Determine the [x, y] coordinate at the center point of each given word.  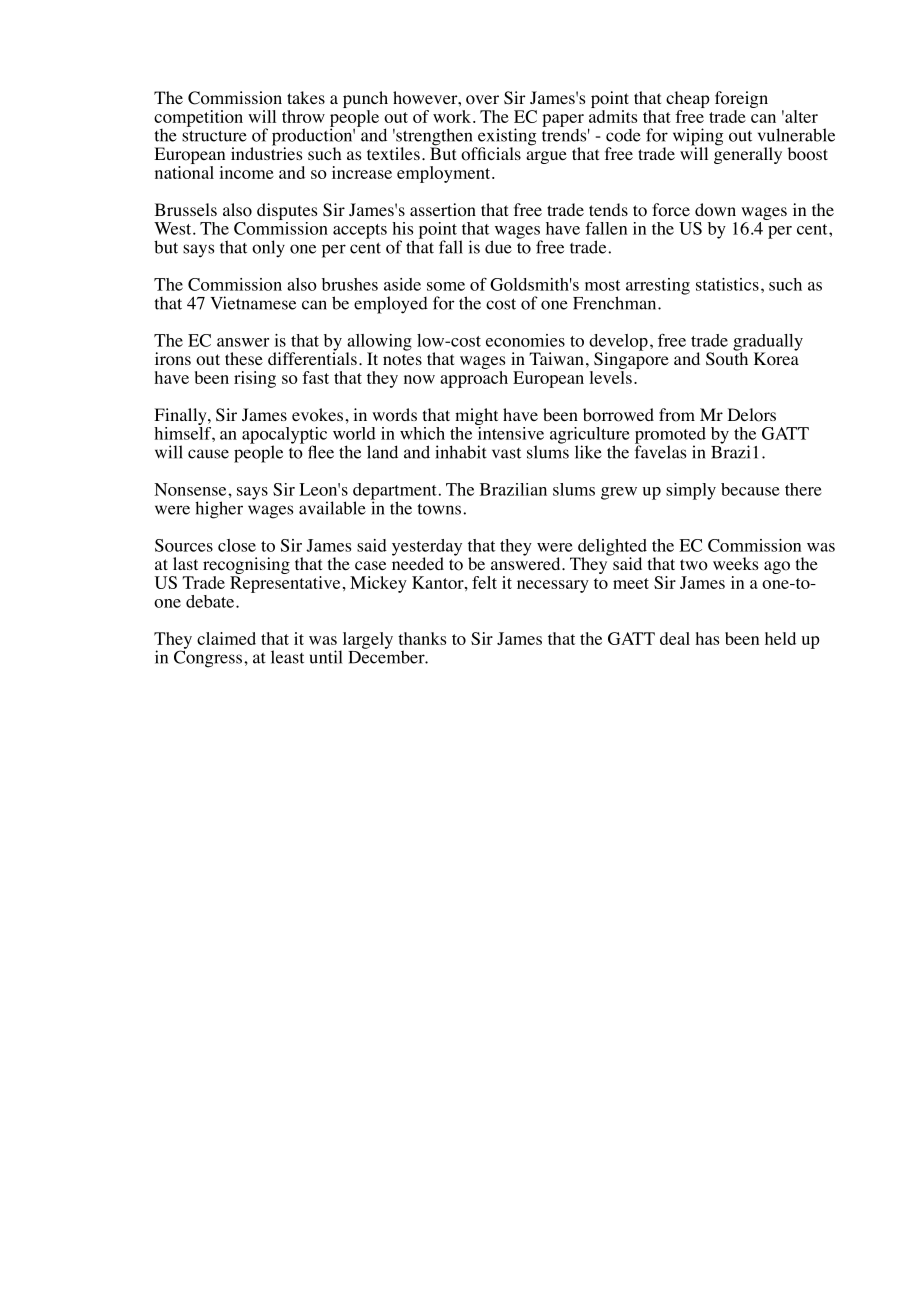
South [727, 358]
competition [198, 118]
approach [474, 379]
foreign [741, 101]
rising [255, 379]
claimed [226, 638]
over [482, 100]
